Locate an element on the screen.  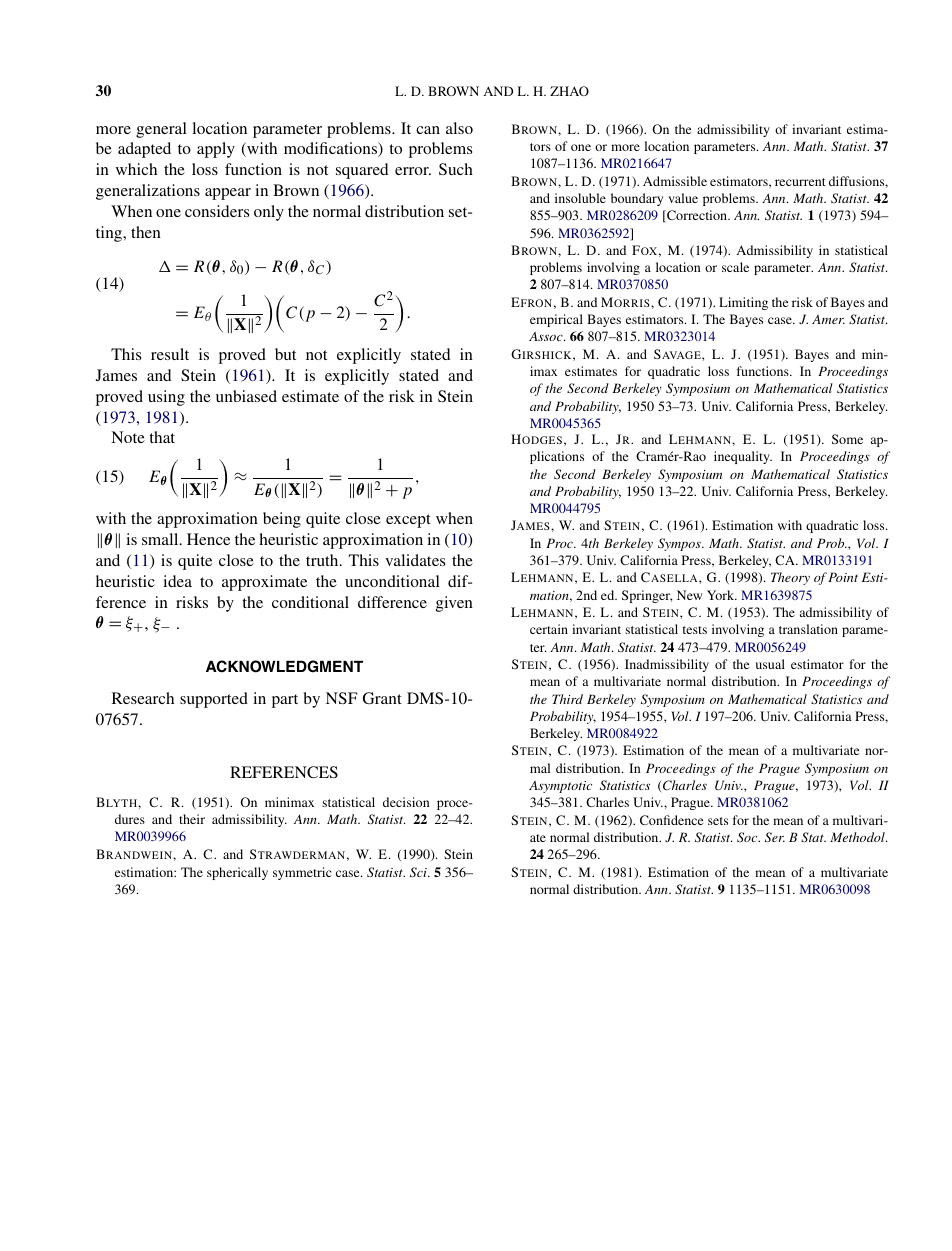
Ser is located at coordinates (775, 837).
